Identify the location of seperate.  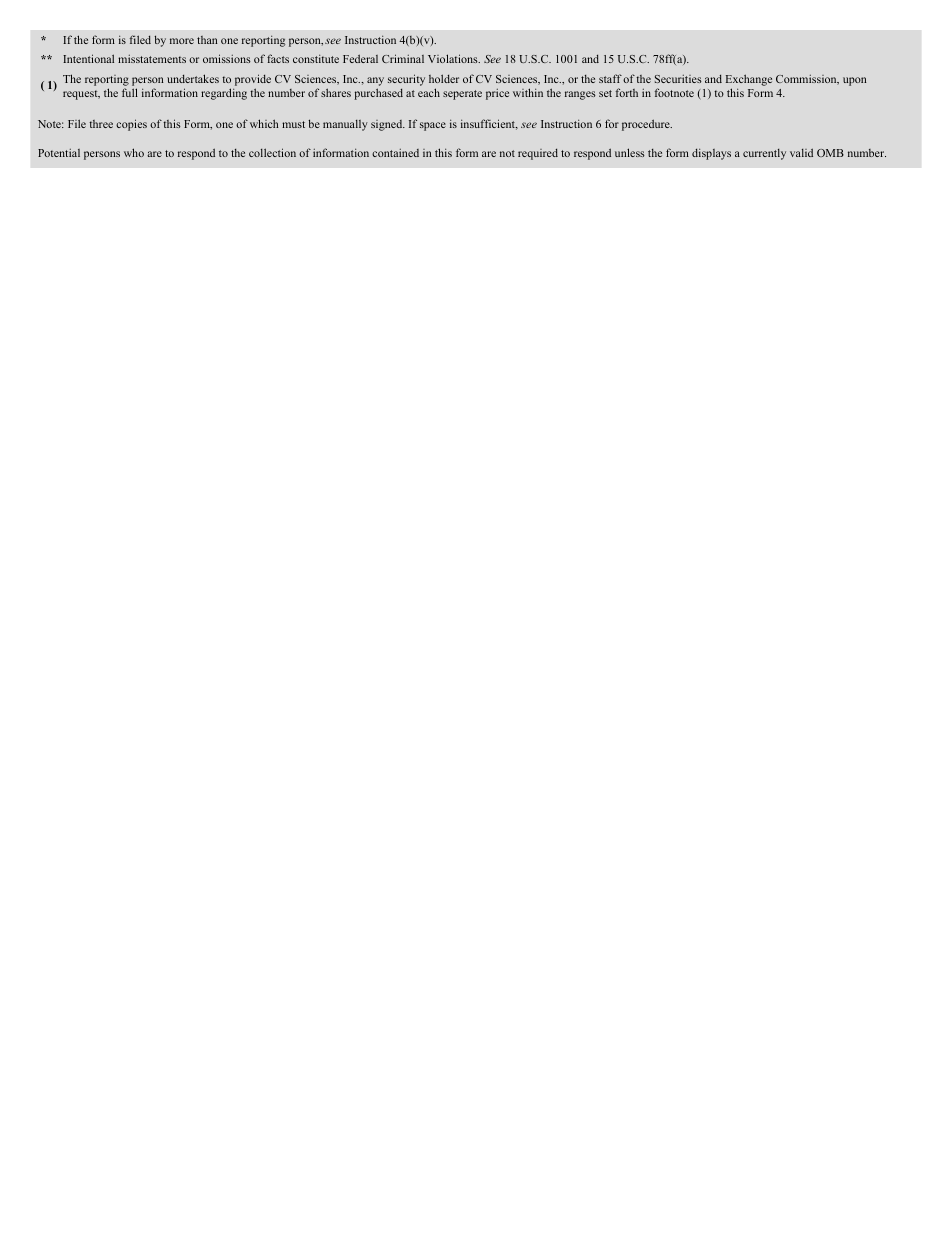
(462, 95).
